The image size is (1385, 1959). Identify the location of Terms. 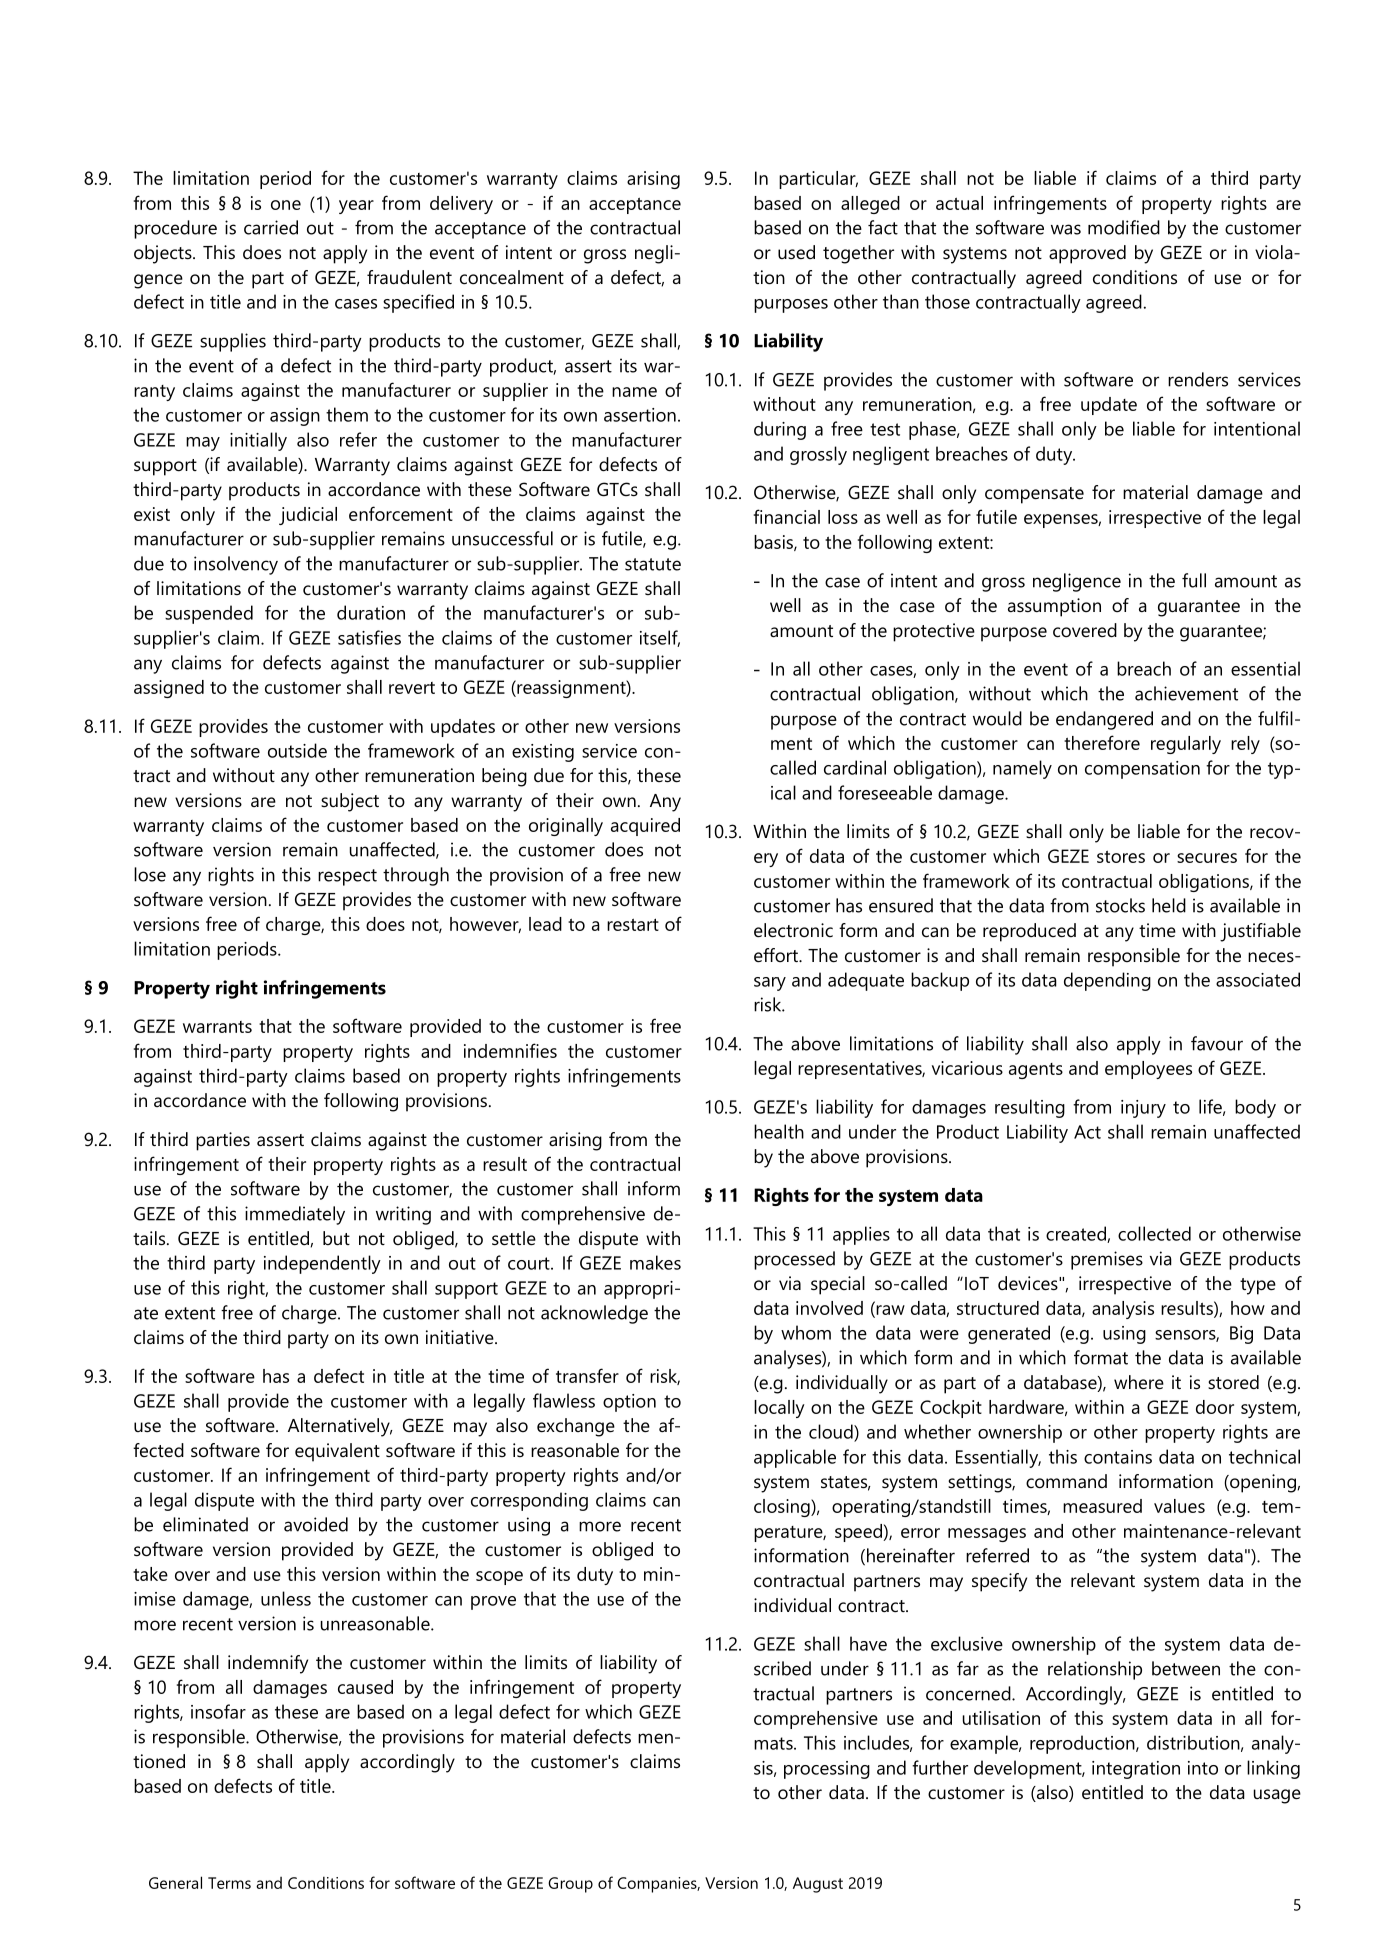
(229, 1883).
